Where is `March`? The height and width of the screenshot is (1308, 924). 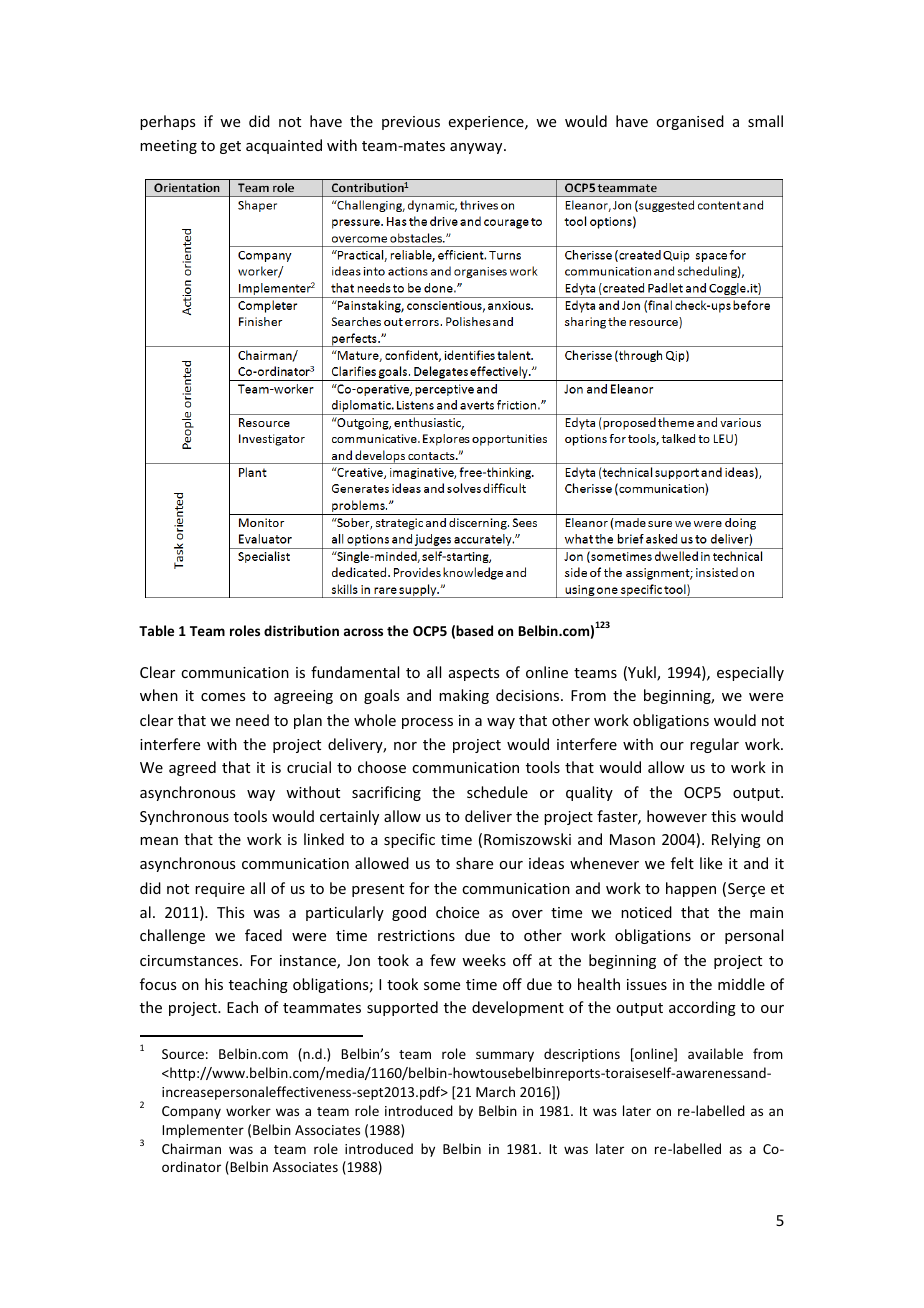 March is located at coordinates (495, 1091).
